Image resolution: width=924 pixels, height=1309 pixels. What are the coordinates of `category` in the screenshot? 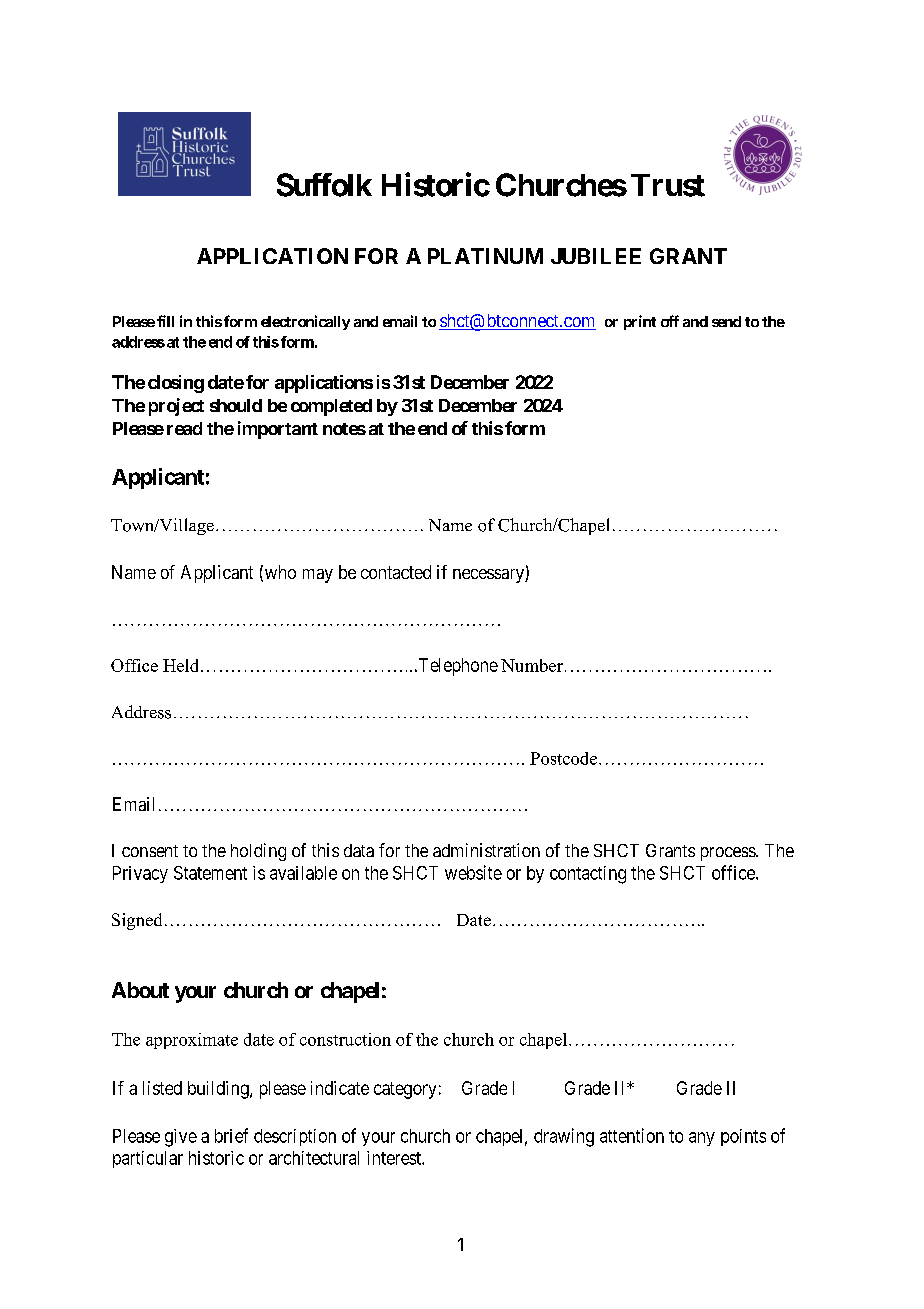 It's located at (405, 1090).
